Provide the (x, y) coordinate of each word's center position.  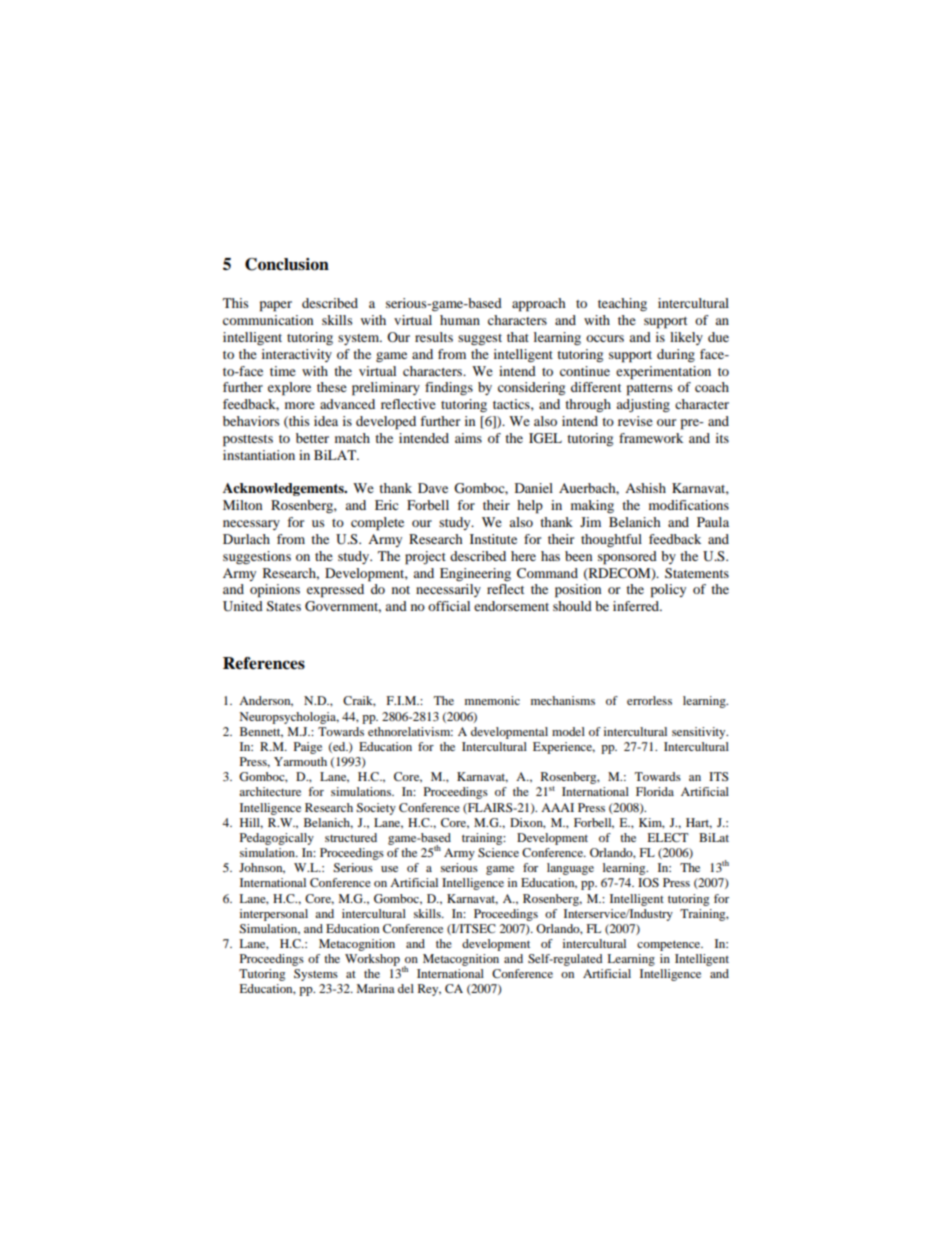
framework (651, 438)
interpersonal (274, 915)
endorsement (511, 606)
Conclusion (287, 264)
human (460, 320)
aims (468, 438)
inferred (637, 606)
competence (670, 945)
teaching (622, 304)
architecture (270, 791)
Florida (655, 791)
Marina (376, 988)
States (284, 606)
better (312, 438)
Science (498, 852)
